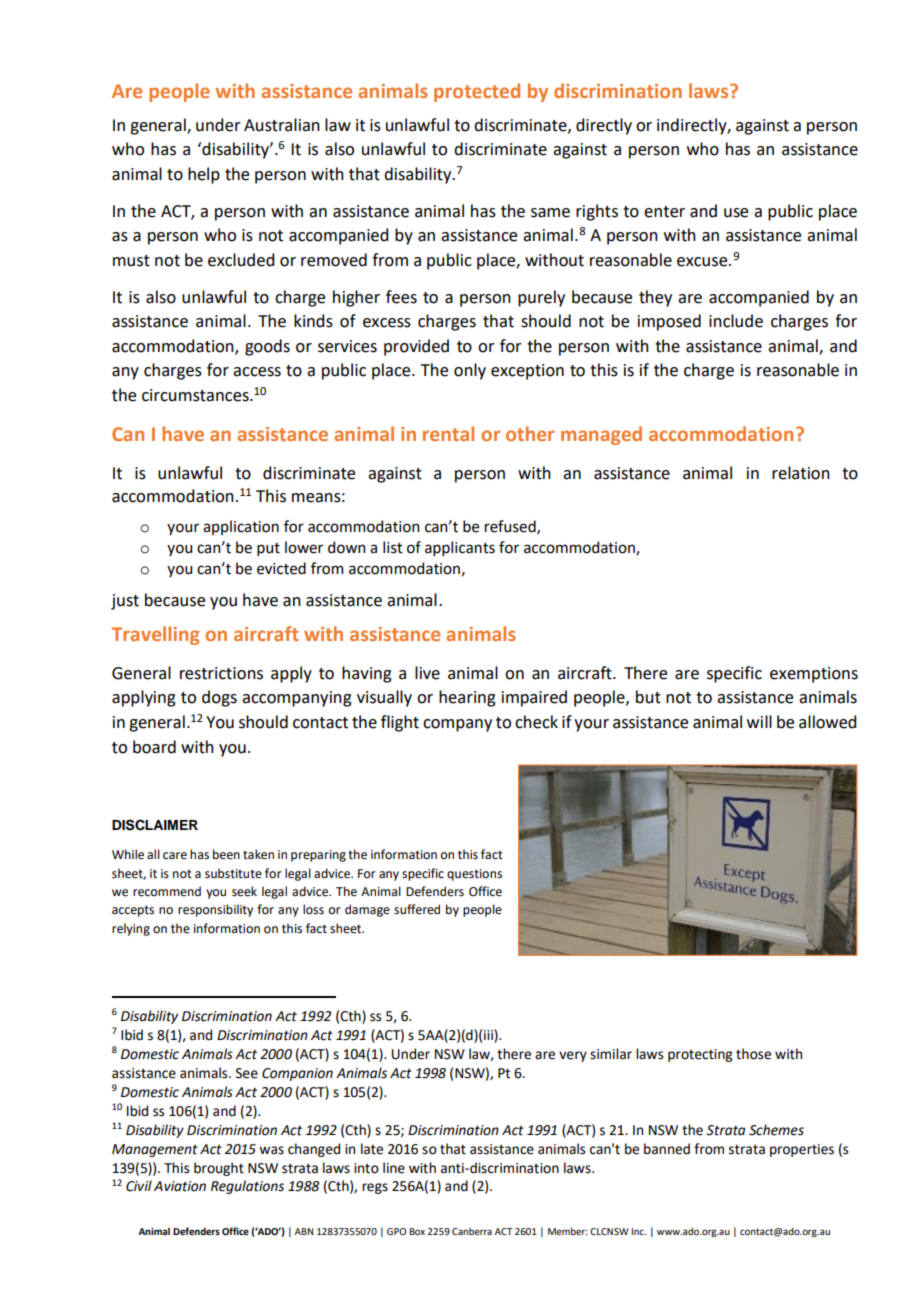  Describe the element at coordinates (204, 175) in the screenshot. I see `help` at that location.
